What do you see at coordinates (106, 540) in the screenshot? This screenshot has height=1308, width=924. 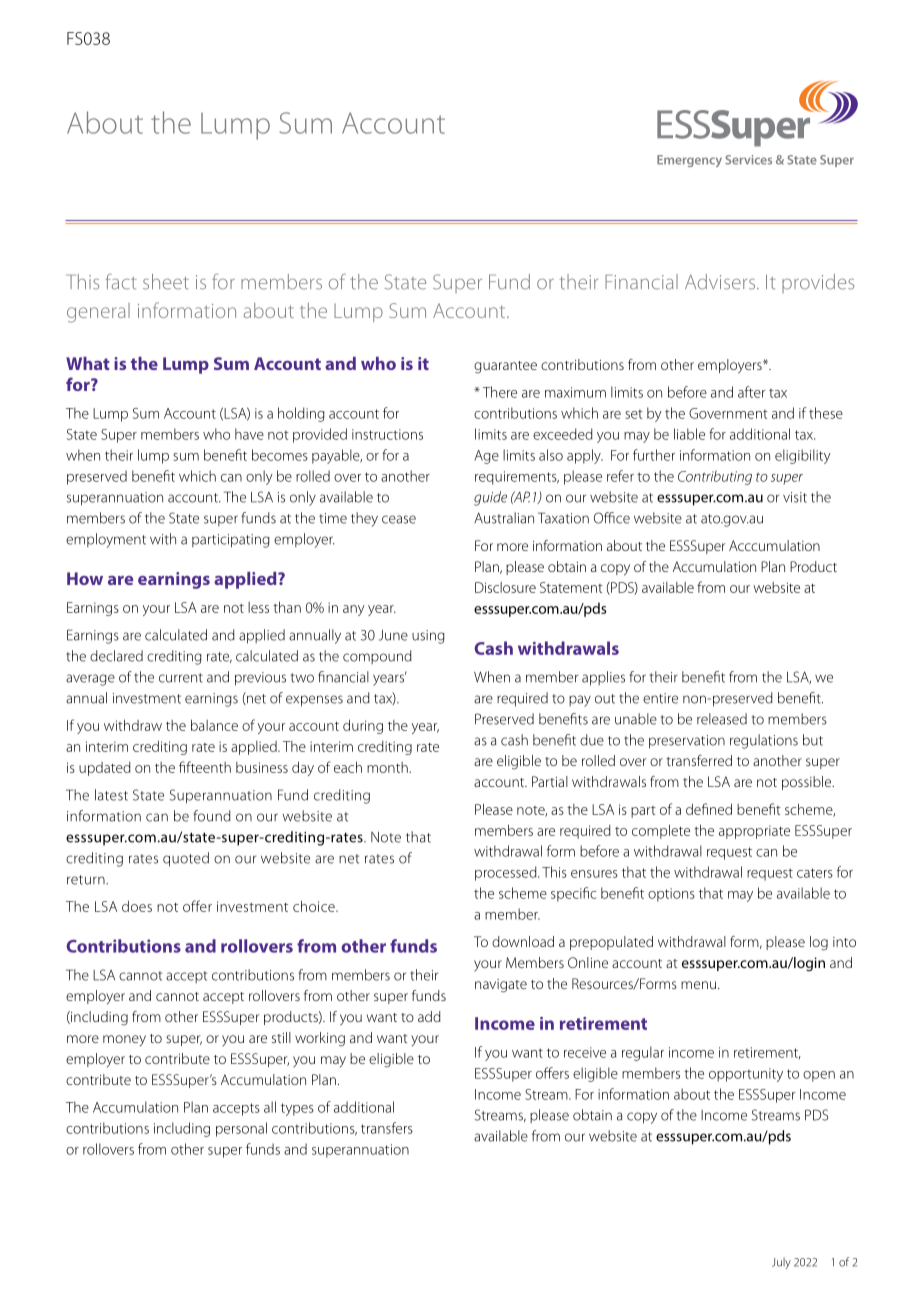 I see `employment` at bounding box center [106, 540].
